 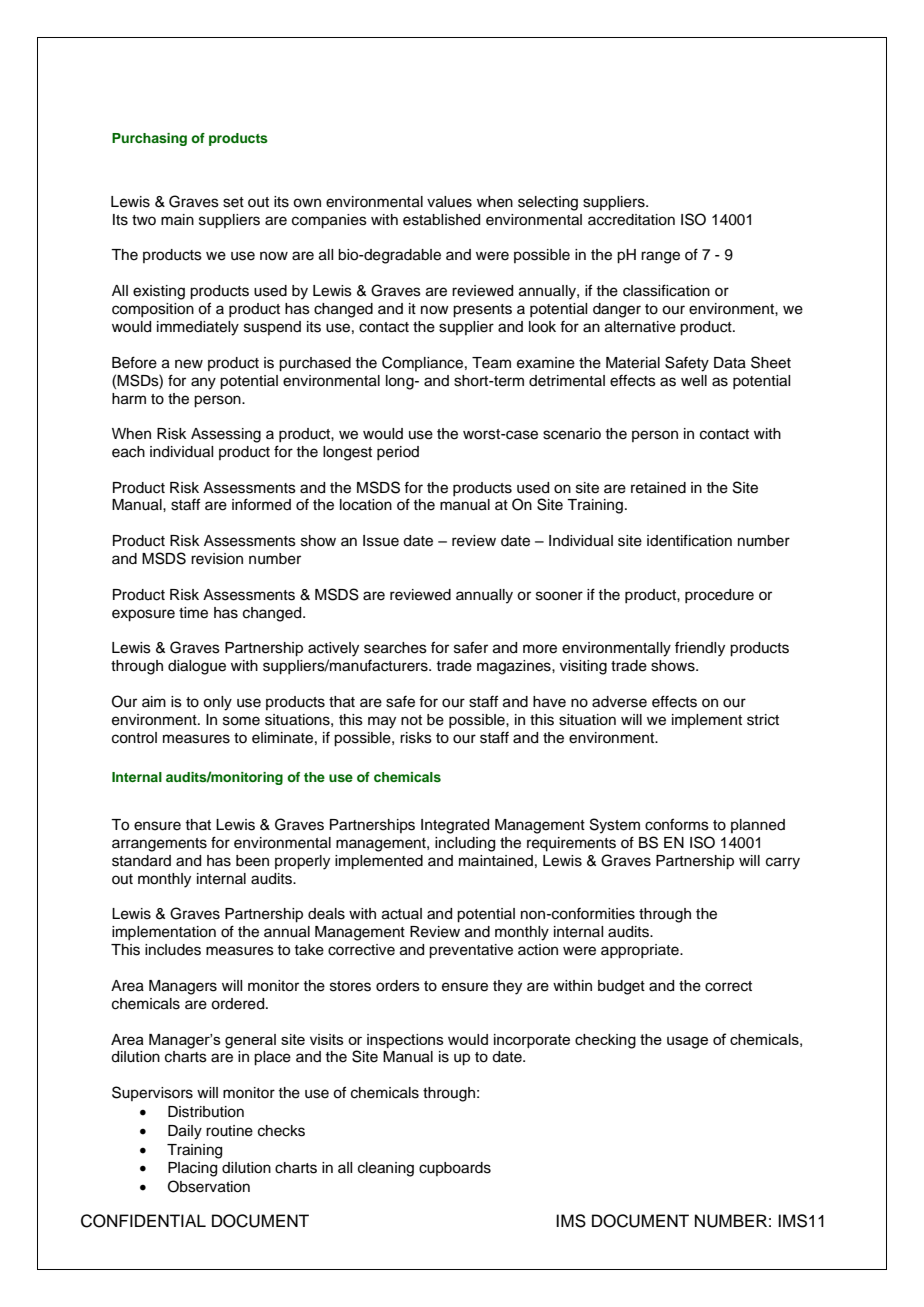 What do you see at coordinates (471, 951) in the image?
I see `preventative` at bounding box center [471, 951].
